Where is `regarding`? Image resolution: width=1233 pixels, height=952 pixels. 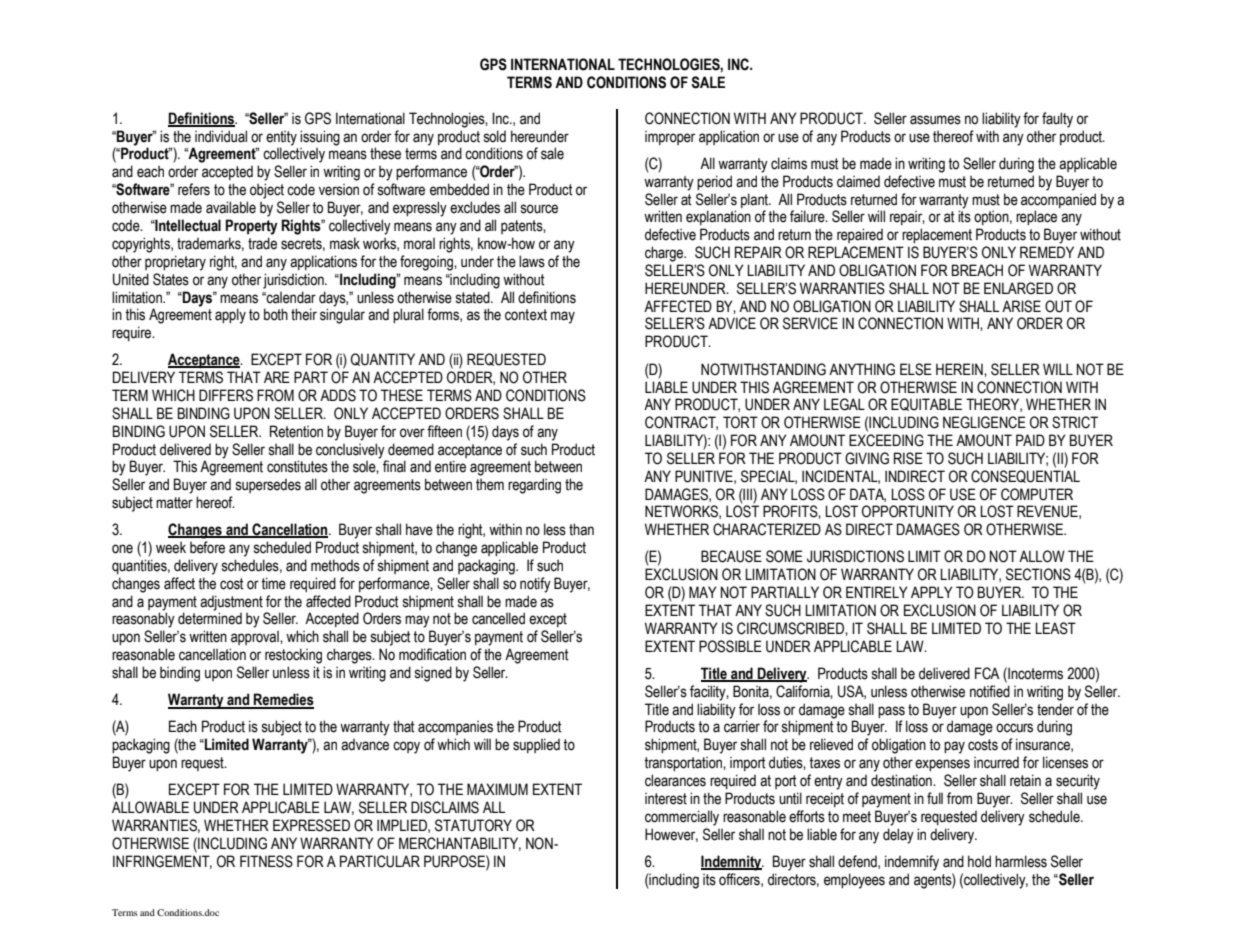 regarding is located at coordinates (534, 486).
